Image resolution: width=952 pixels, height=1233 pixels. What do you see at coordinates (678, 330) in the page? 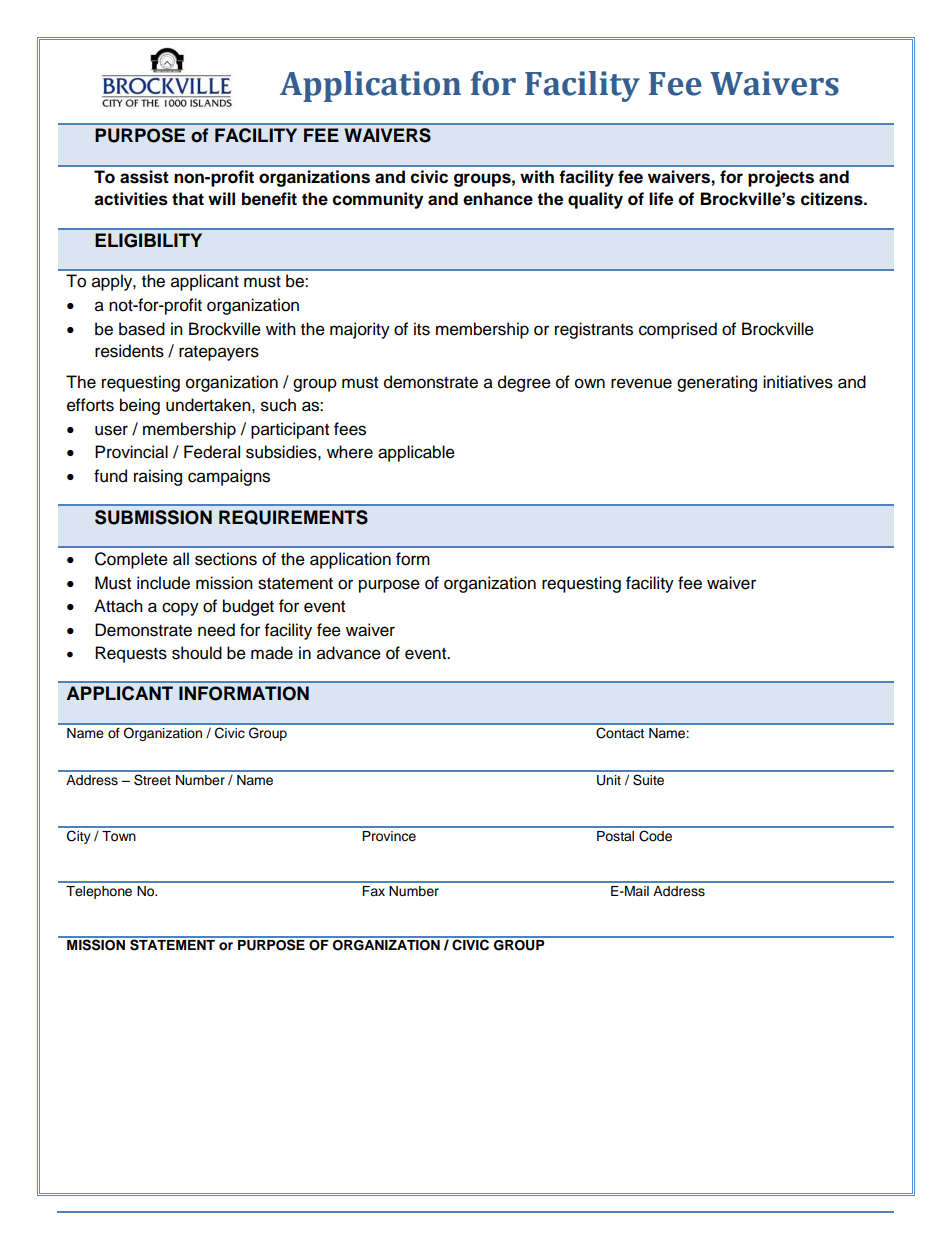
I see `comprised` at bounding box center [678, 330].
